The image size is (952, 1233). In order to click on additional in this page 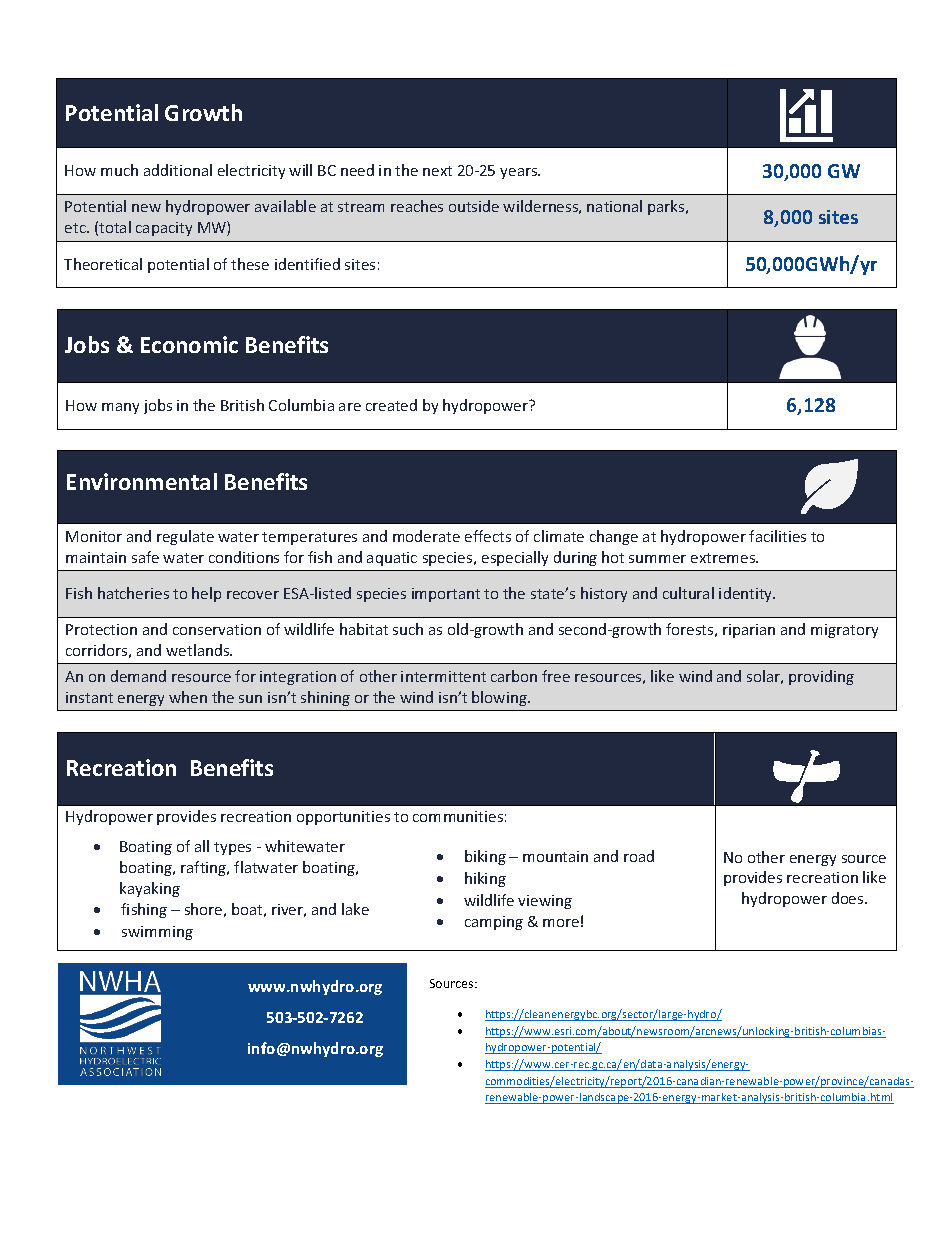, I will do `click(178, 170)`.
